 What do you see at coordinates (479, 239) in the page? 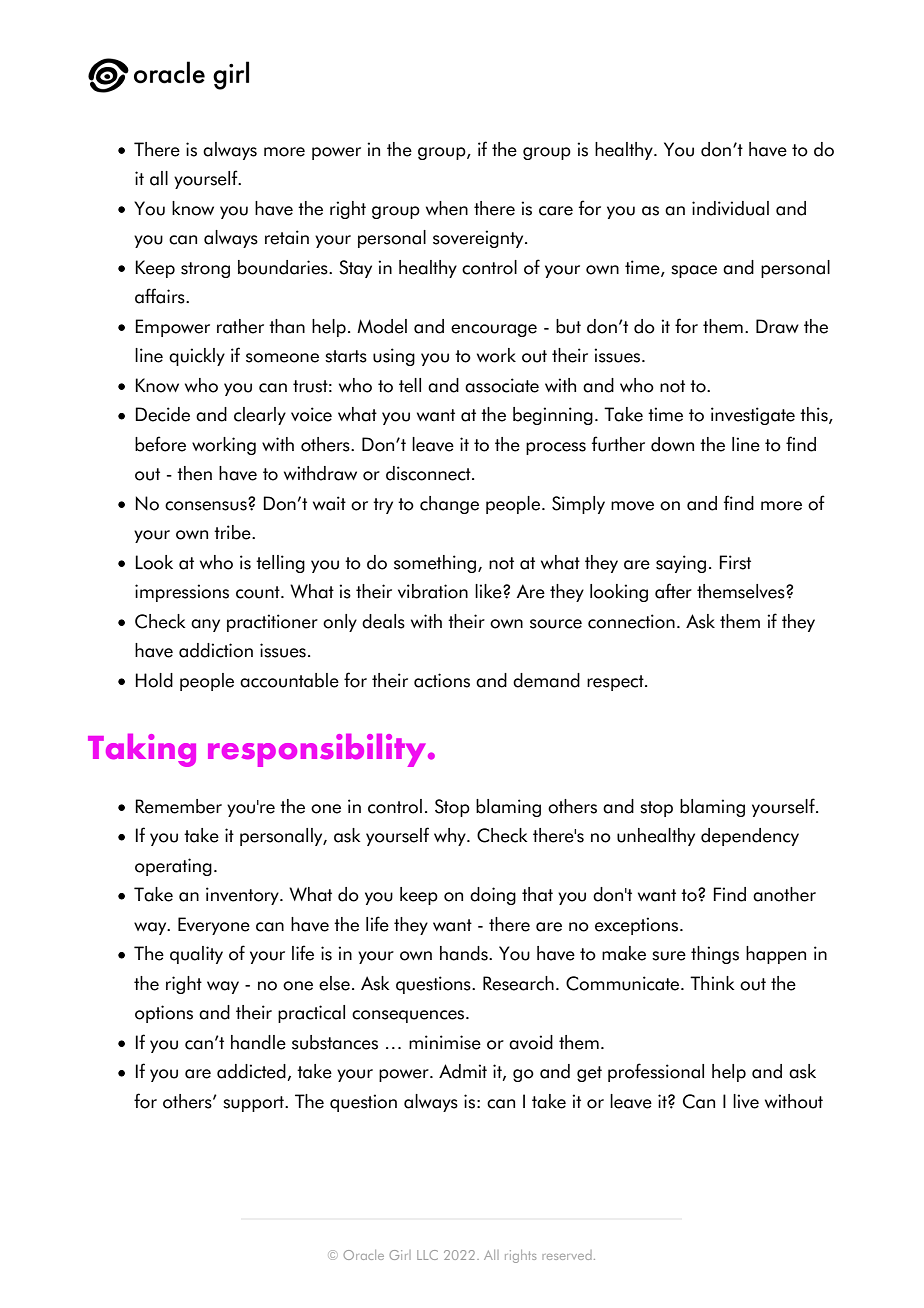
I see `sovereignty` at bounding box center [479, 239].
